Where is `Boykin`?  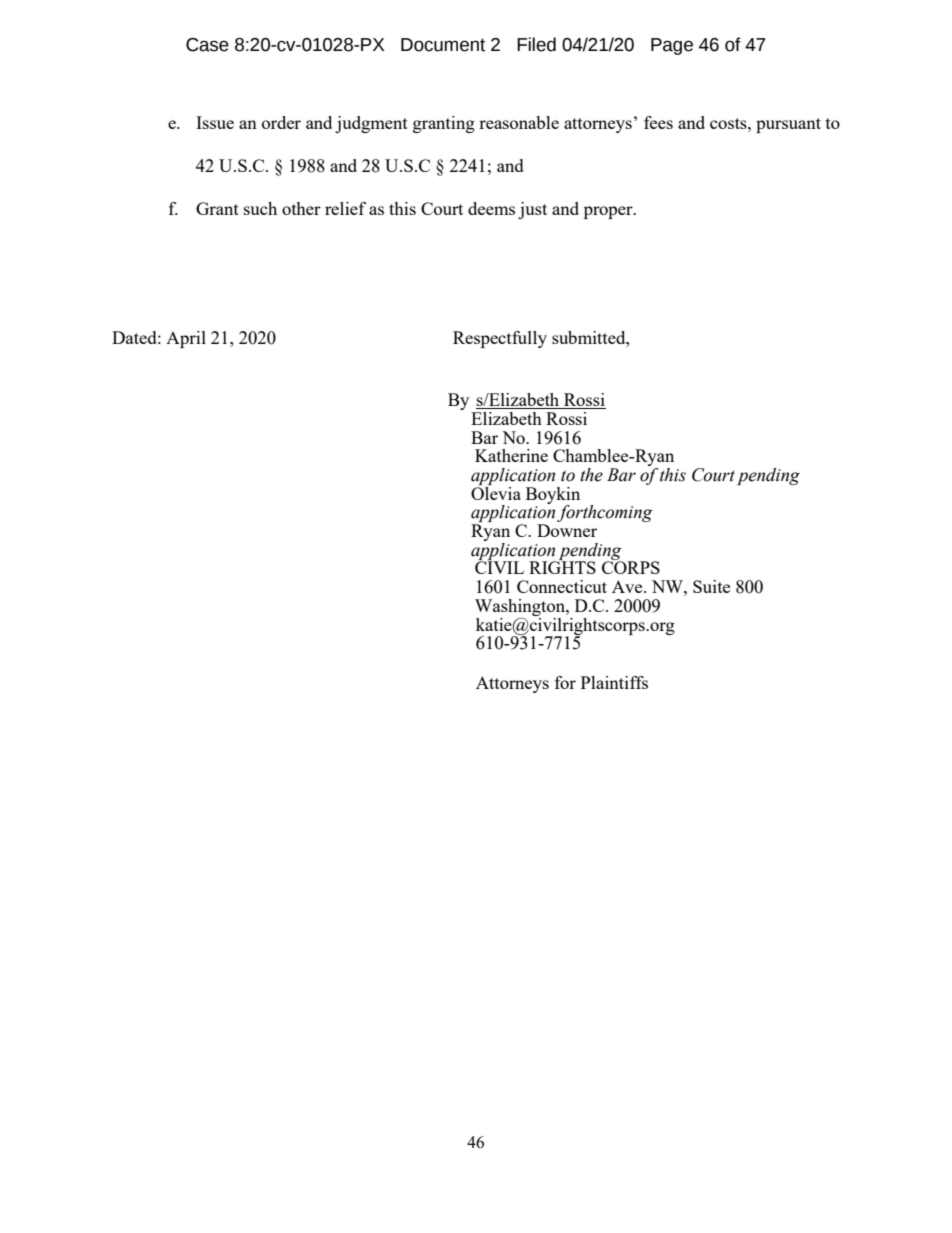 Boykin is located at coordinates (553, 496).
